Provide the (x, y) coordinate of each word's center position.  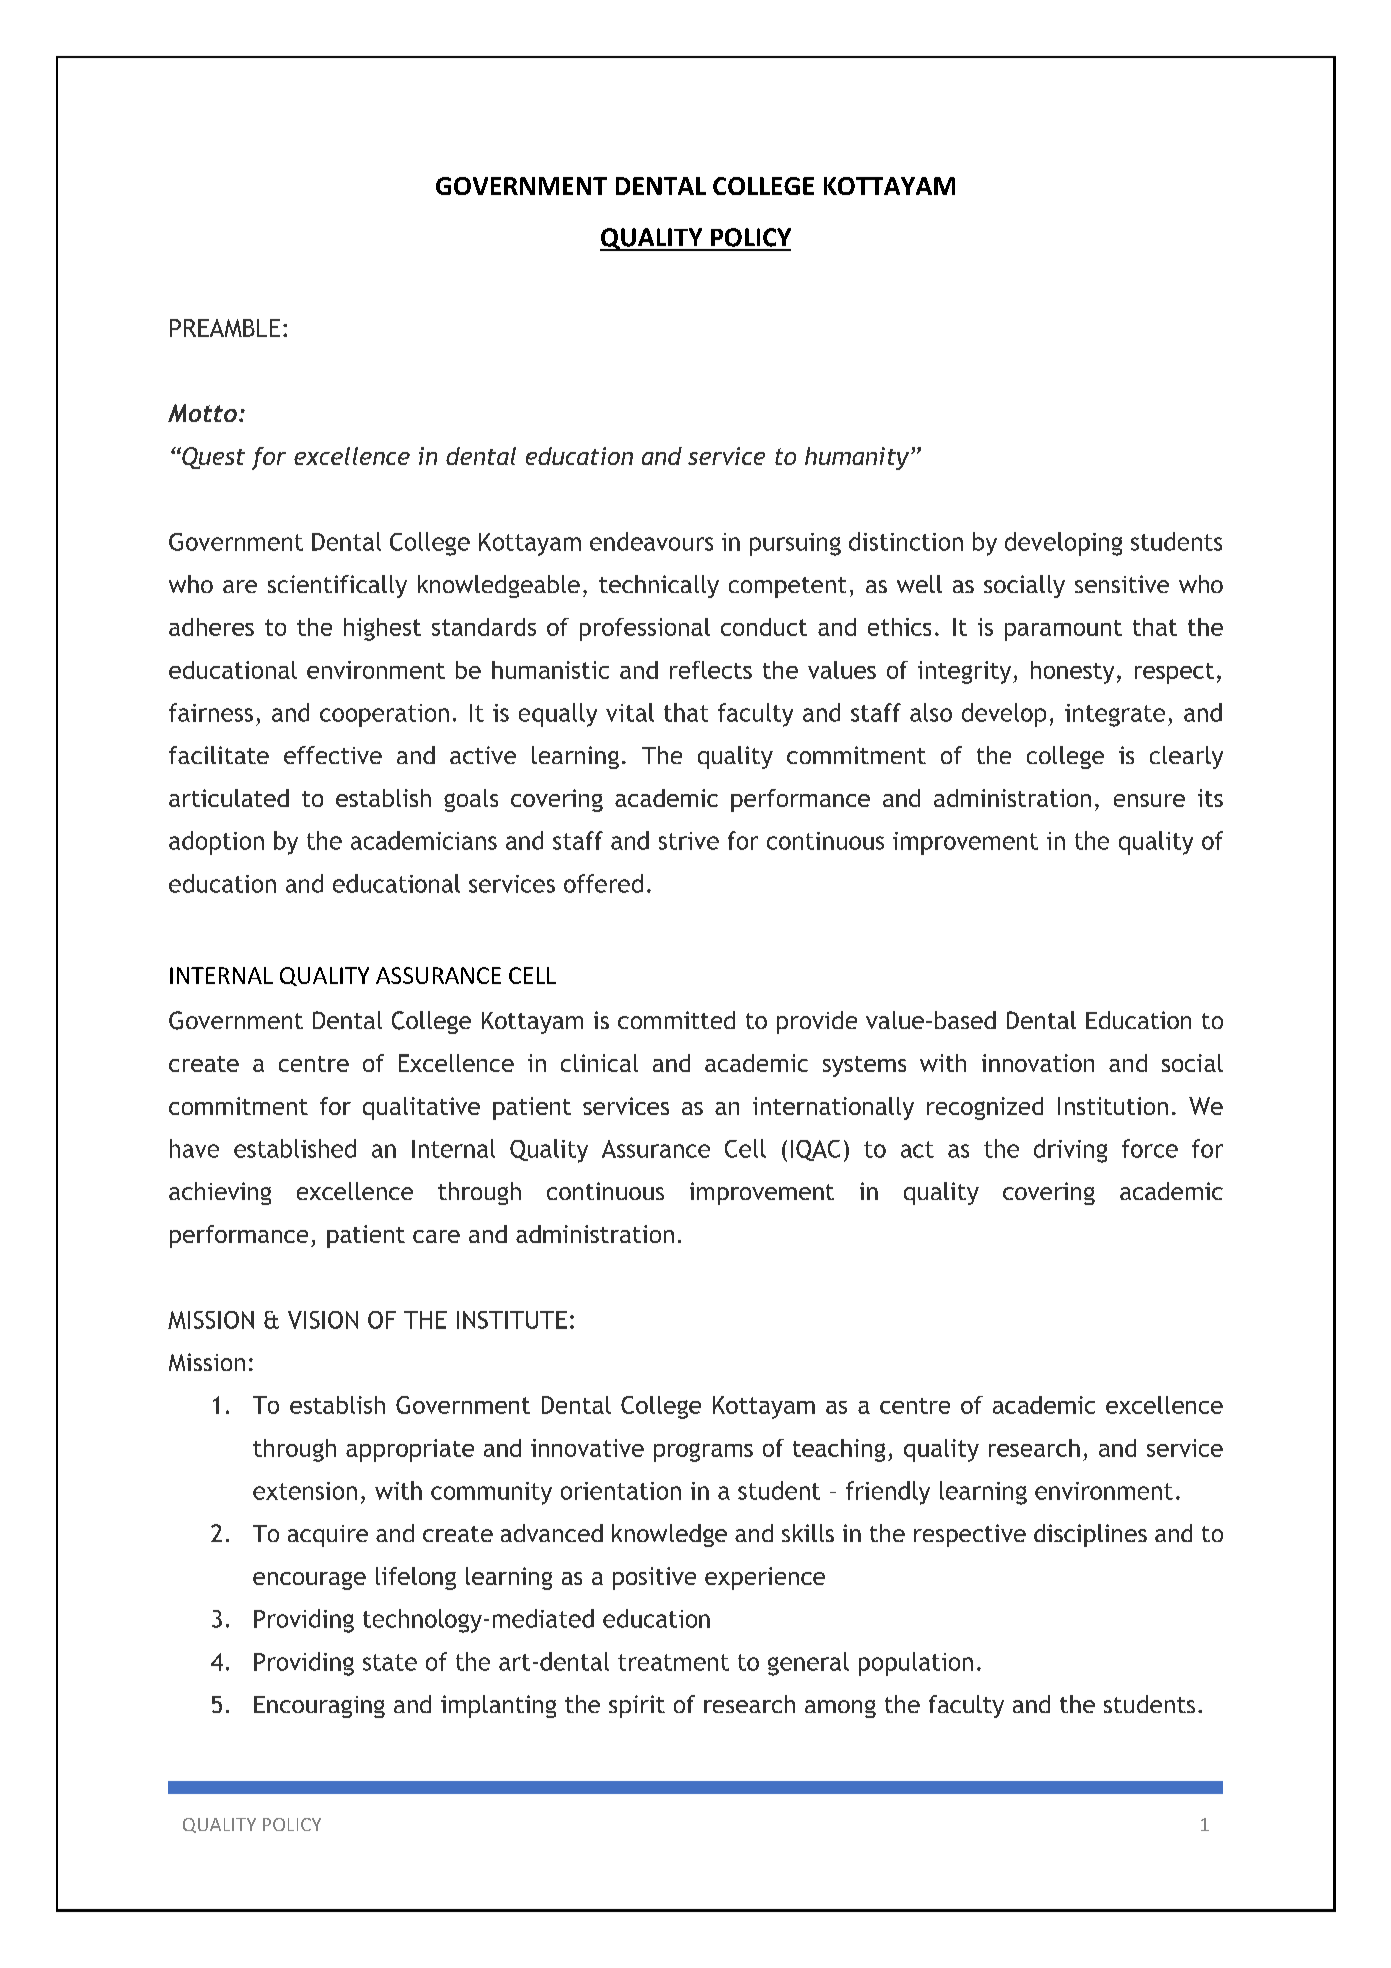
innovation (1038, 1063)
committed (676, 1020)
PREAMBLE (225, 328)
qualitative (421, 1108)
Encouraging (319, 1707)
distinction (906, 541)
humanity (858, 458)
